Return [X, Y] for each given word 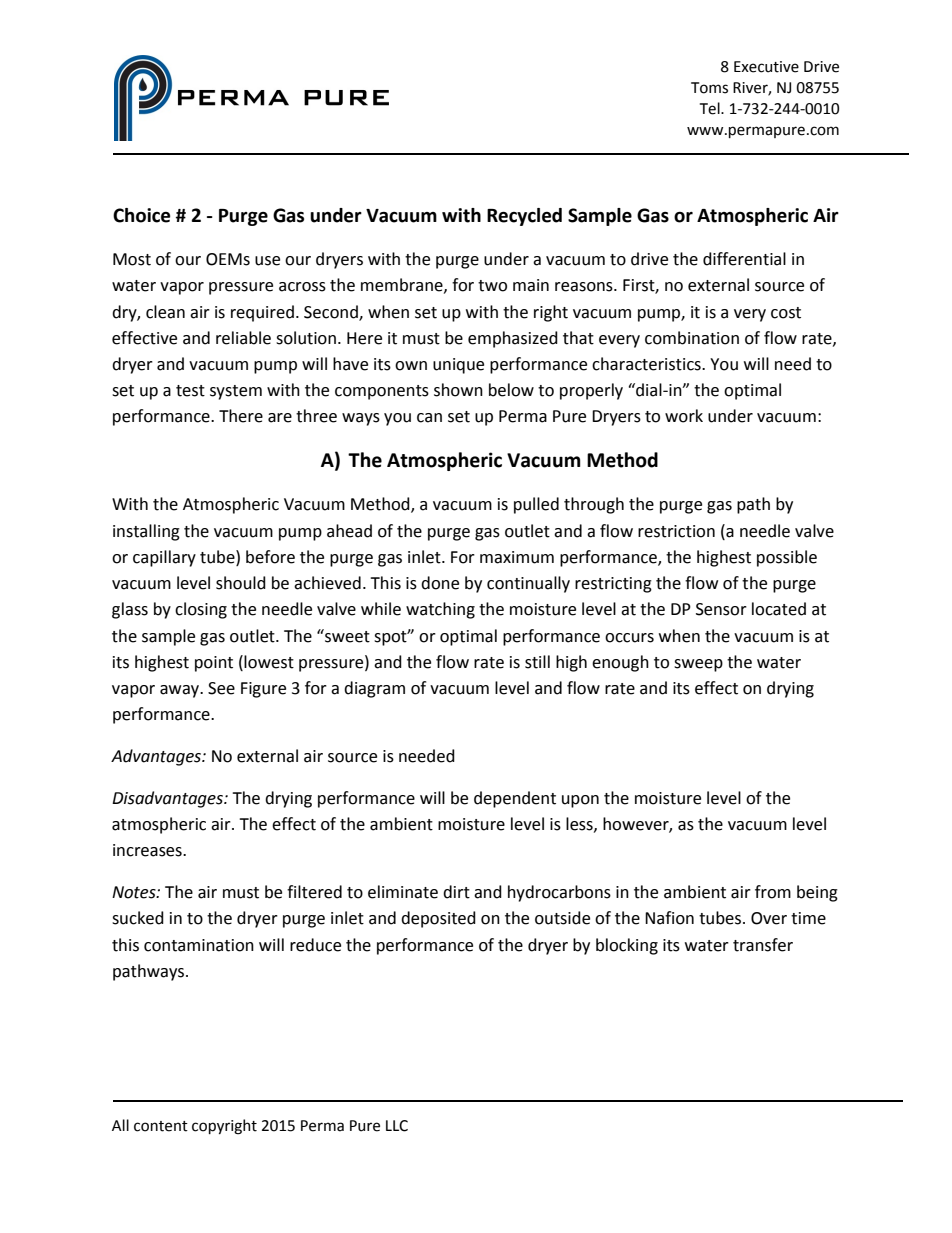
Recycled [524, 217]
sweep [698, 665]
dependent [515, 799]
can [429, 418]
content [161, 1126]
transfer [763, 945]
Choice [141, 215]
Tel [711, 108]
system [236, 392]
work [684, 416]
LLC [397, 1126]
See [221, 688]
